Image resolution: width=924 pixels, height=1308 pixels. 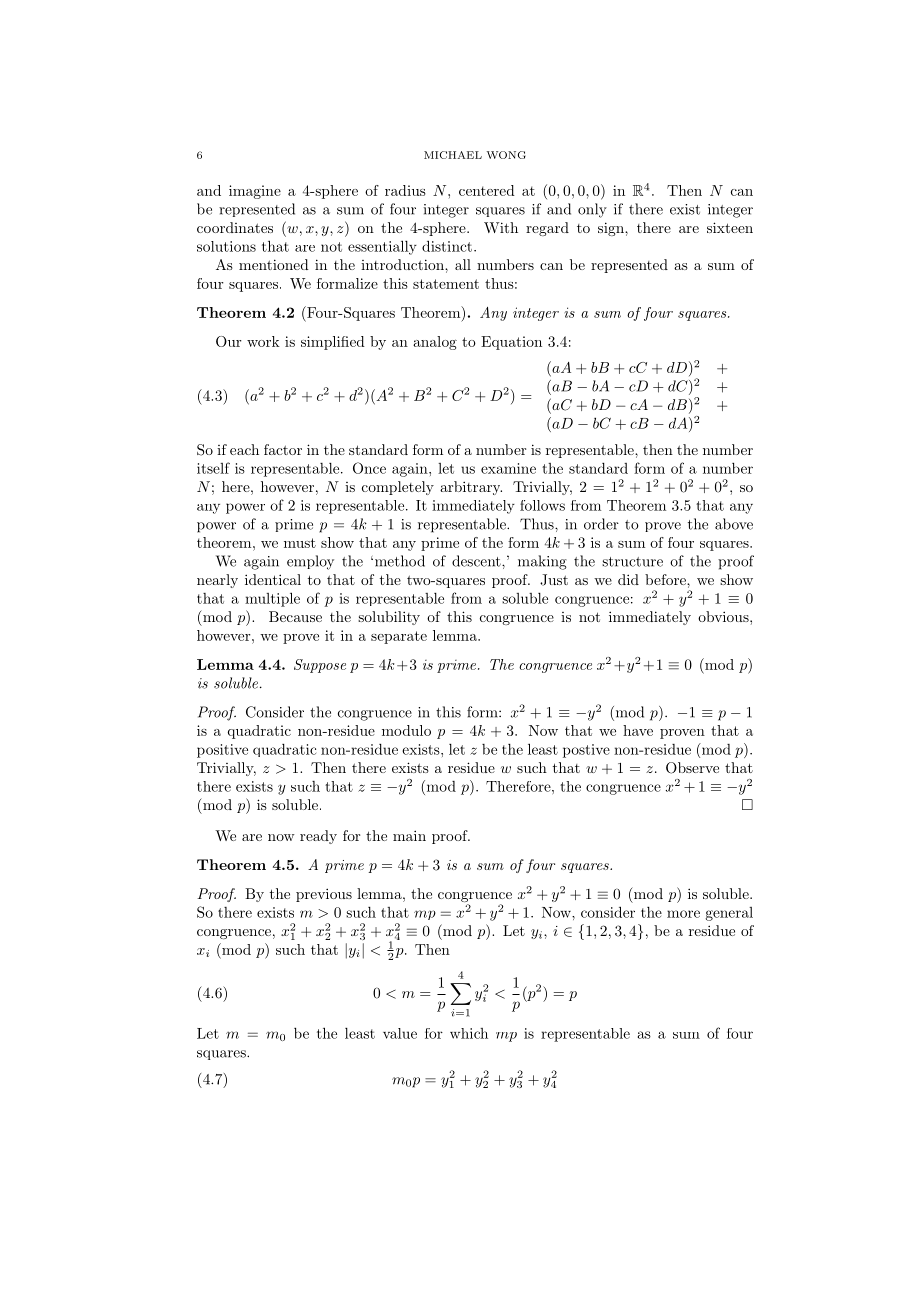 What do you see at coordinates (272, 599) in the screenshot?
I see `multiple` at bounding box center [272, 599].
